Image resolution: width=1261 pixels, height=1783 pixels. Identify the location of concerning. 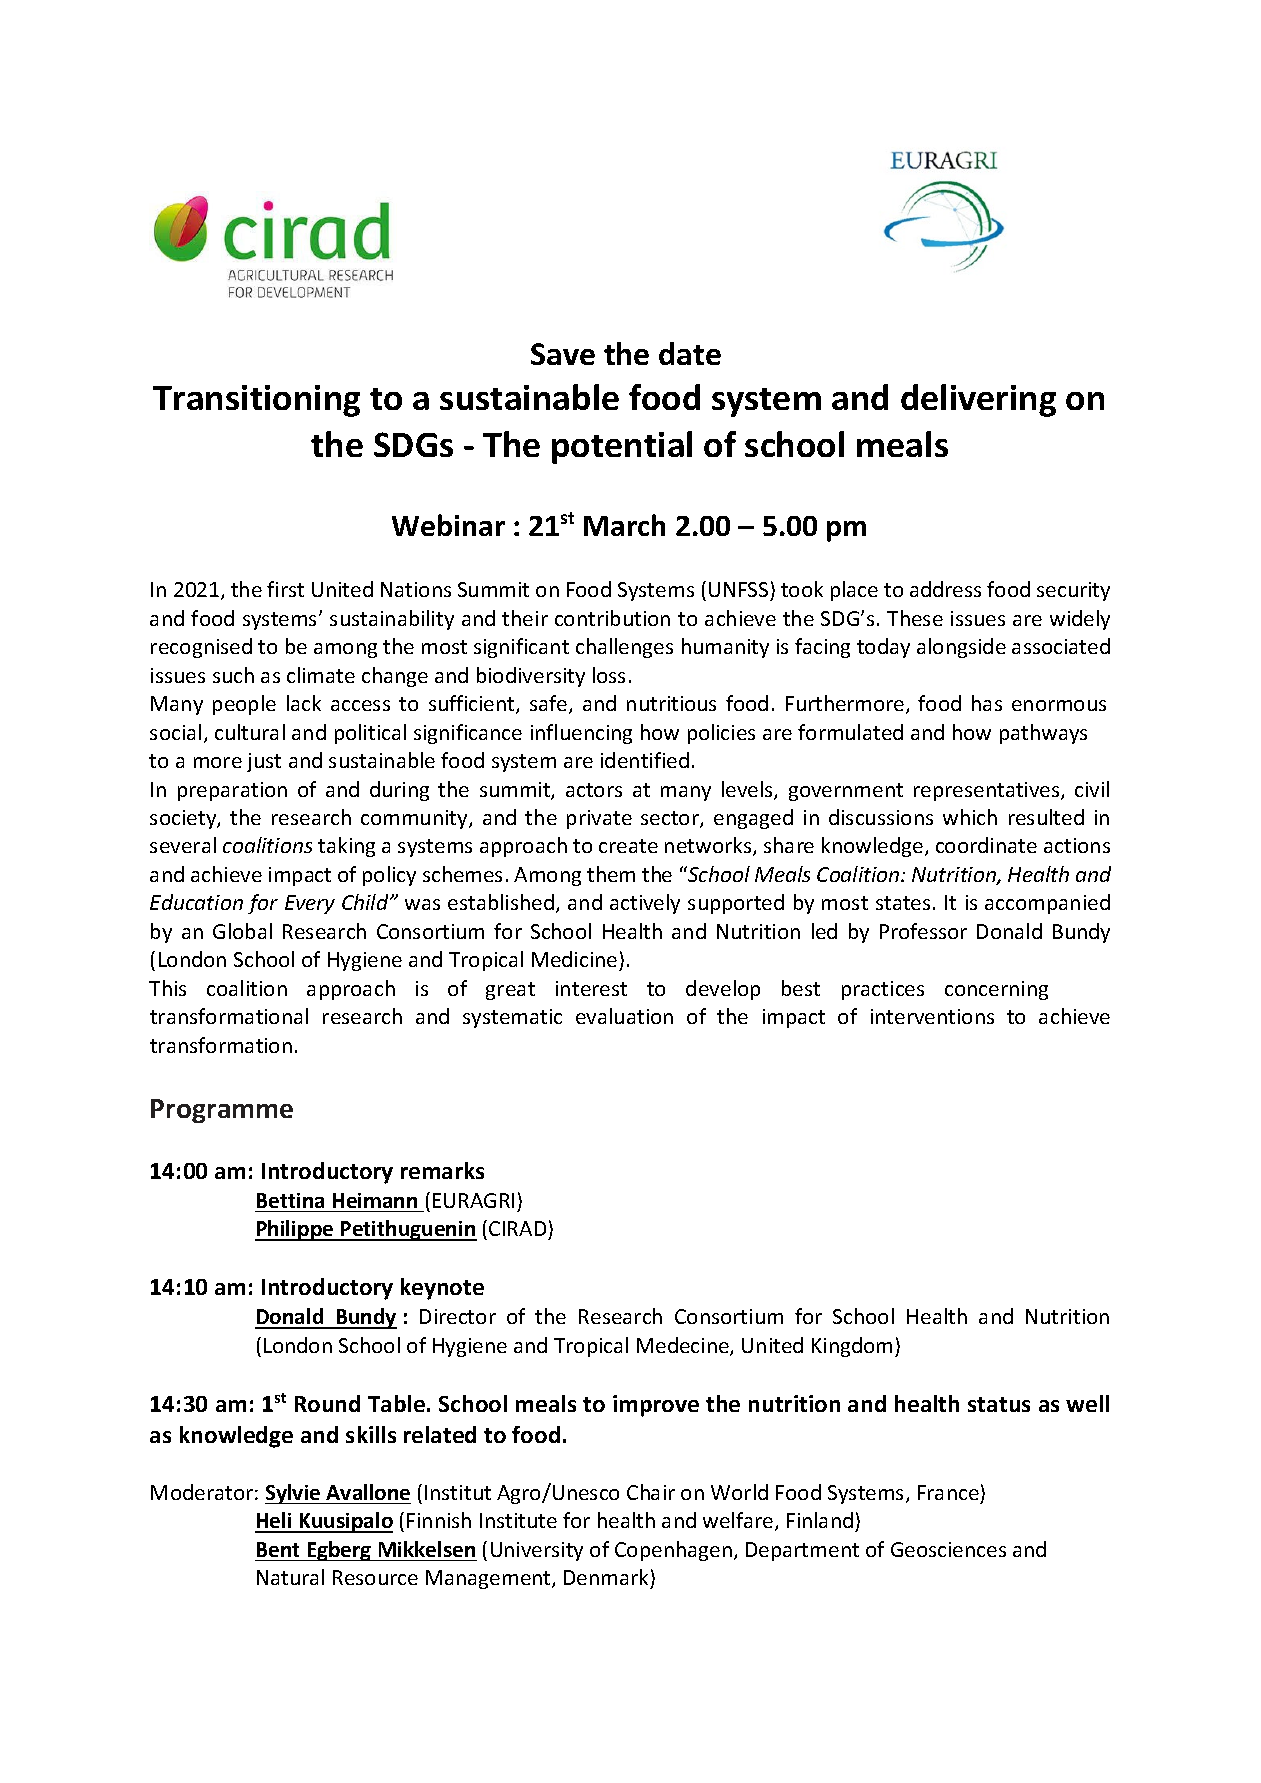
(996, 990).
